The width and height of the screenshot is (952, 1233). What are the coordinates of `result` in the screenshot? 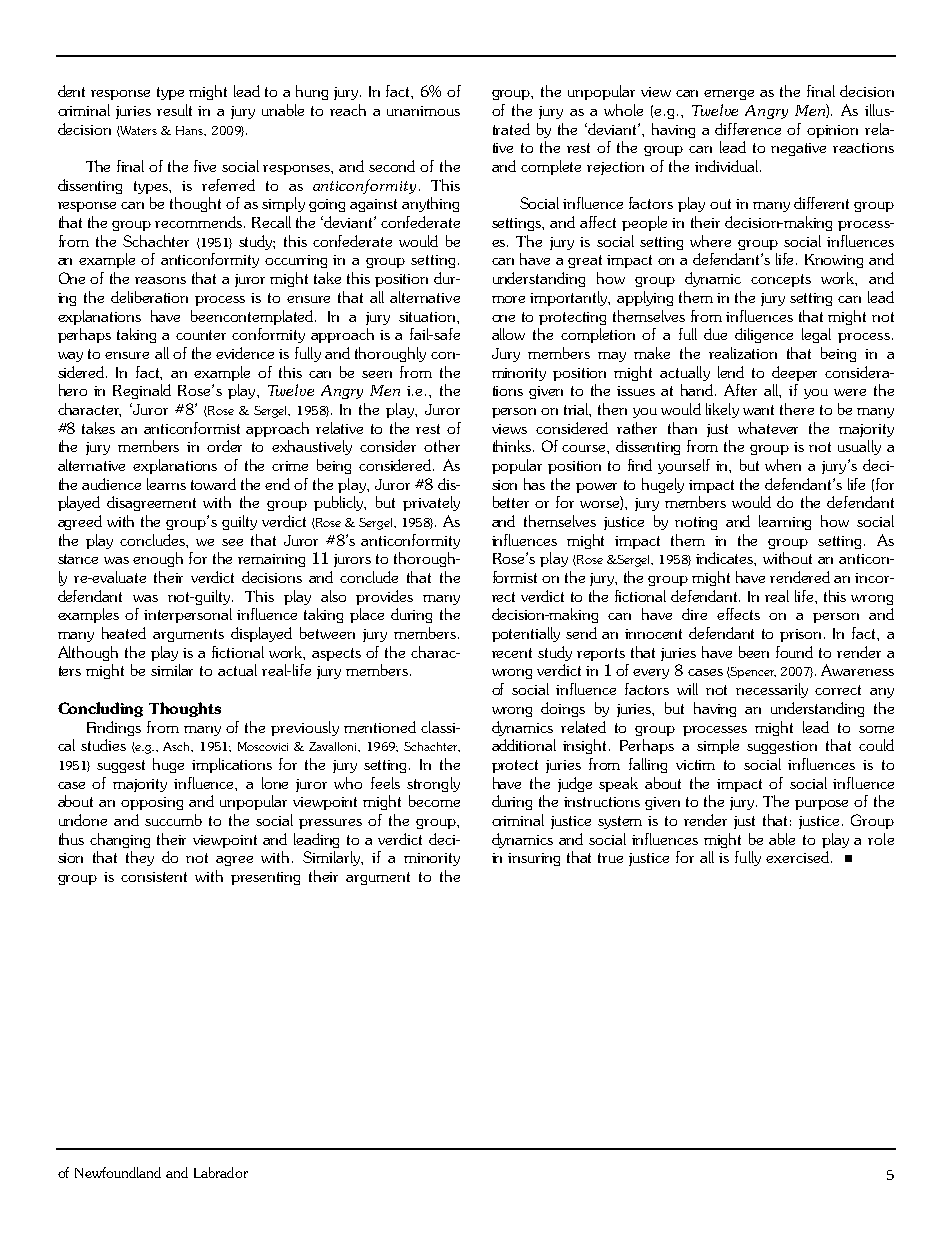 It's located at (174, 110).
